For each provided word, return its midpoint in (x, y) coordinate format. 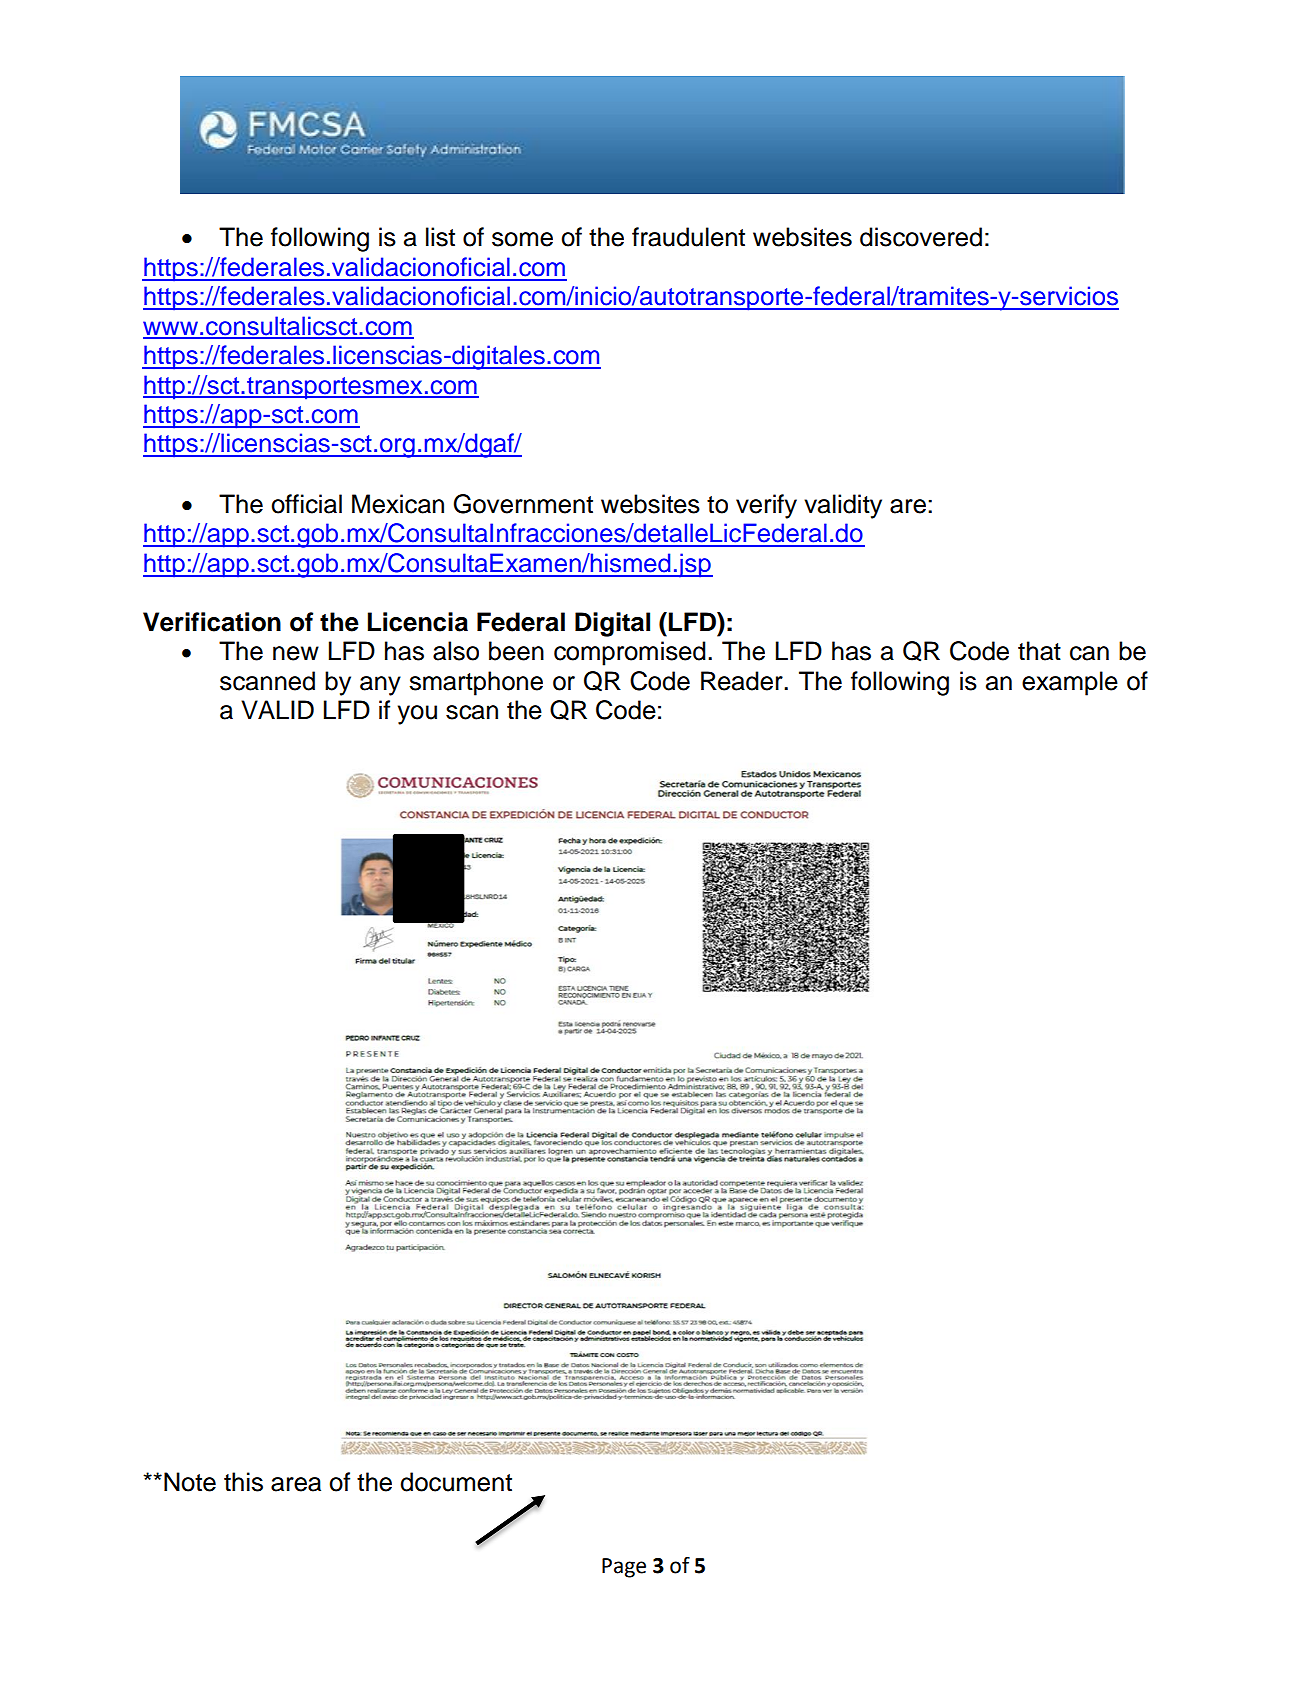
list (440, 237)
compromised (630, 653)
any (380, 686)
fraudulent (688, 237)
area (296, 1484)
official (306, 504)
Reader (743, 681)
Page (624, 1568)
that (1039, 651)
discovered (921, 237)
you (417, 715)
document (456, 1482)
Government (523, 504)
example (1070, 683)
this (243, 1482)
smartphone (476, 683)
